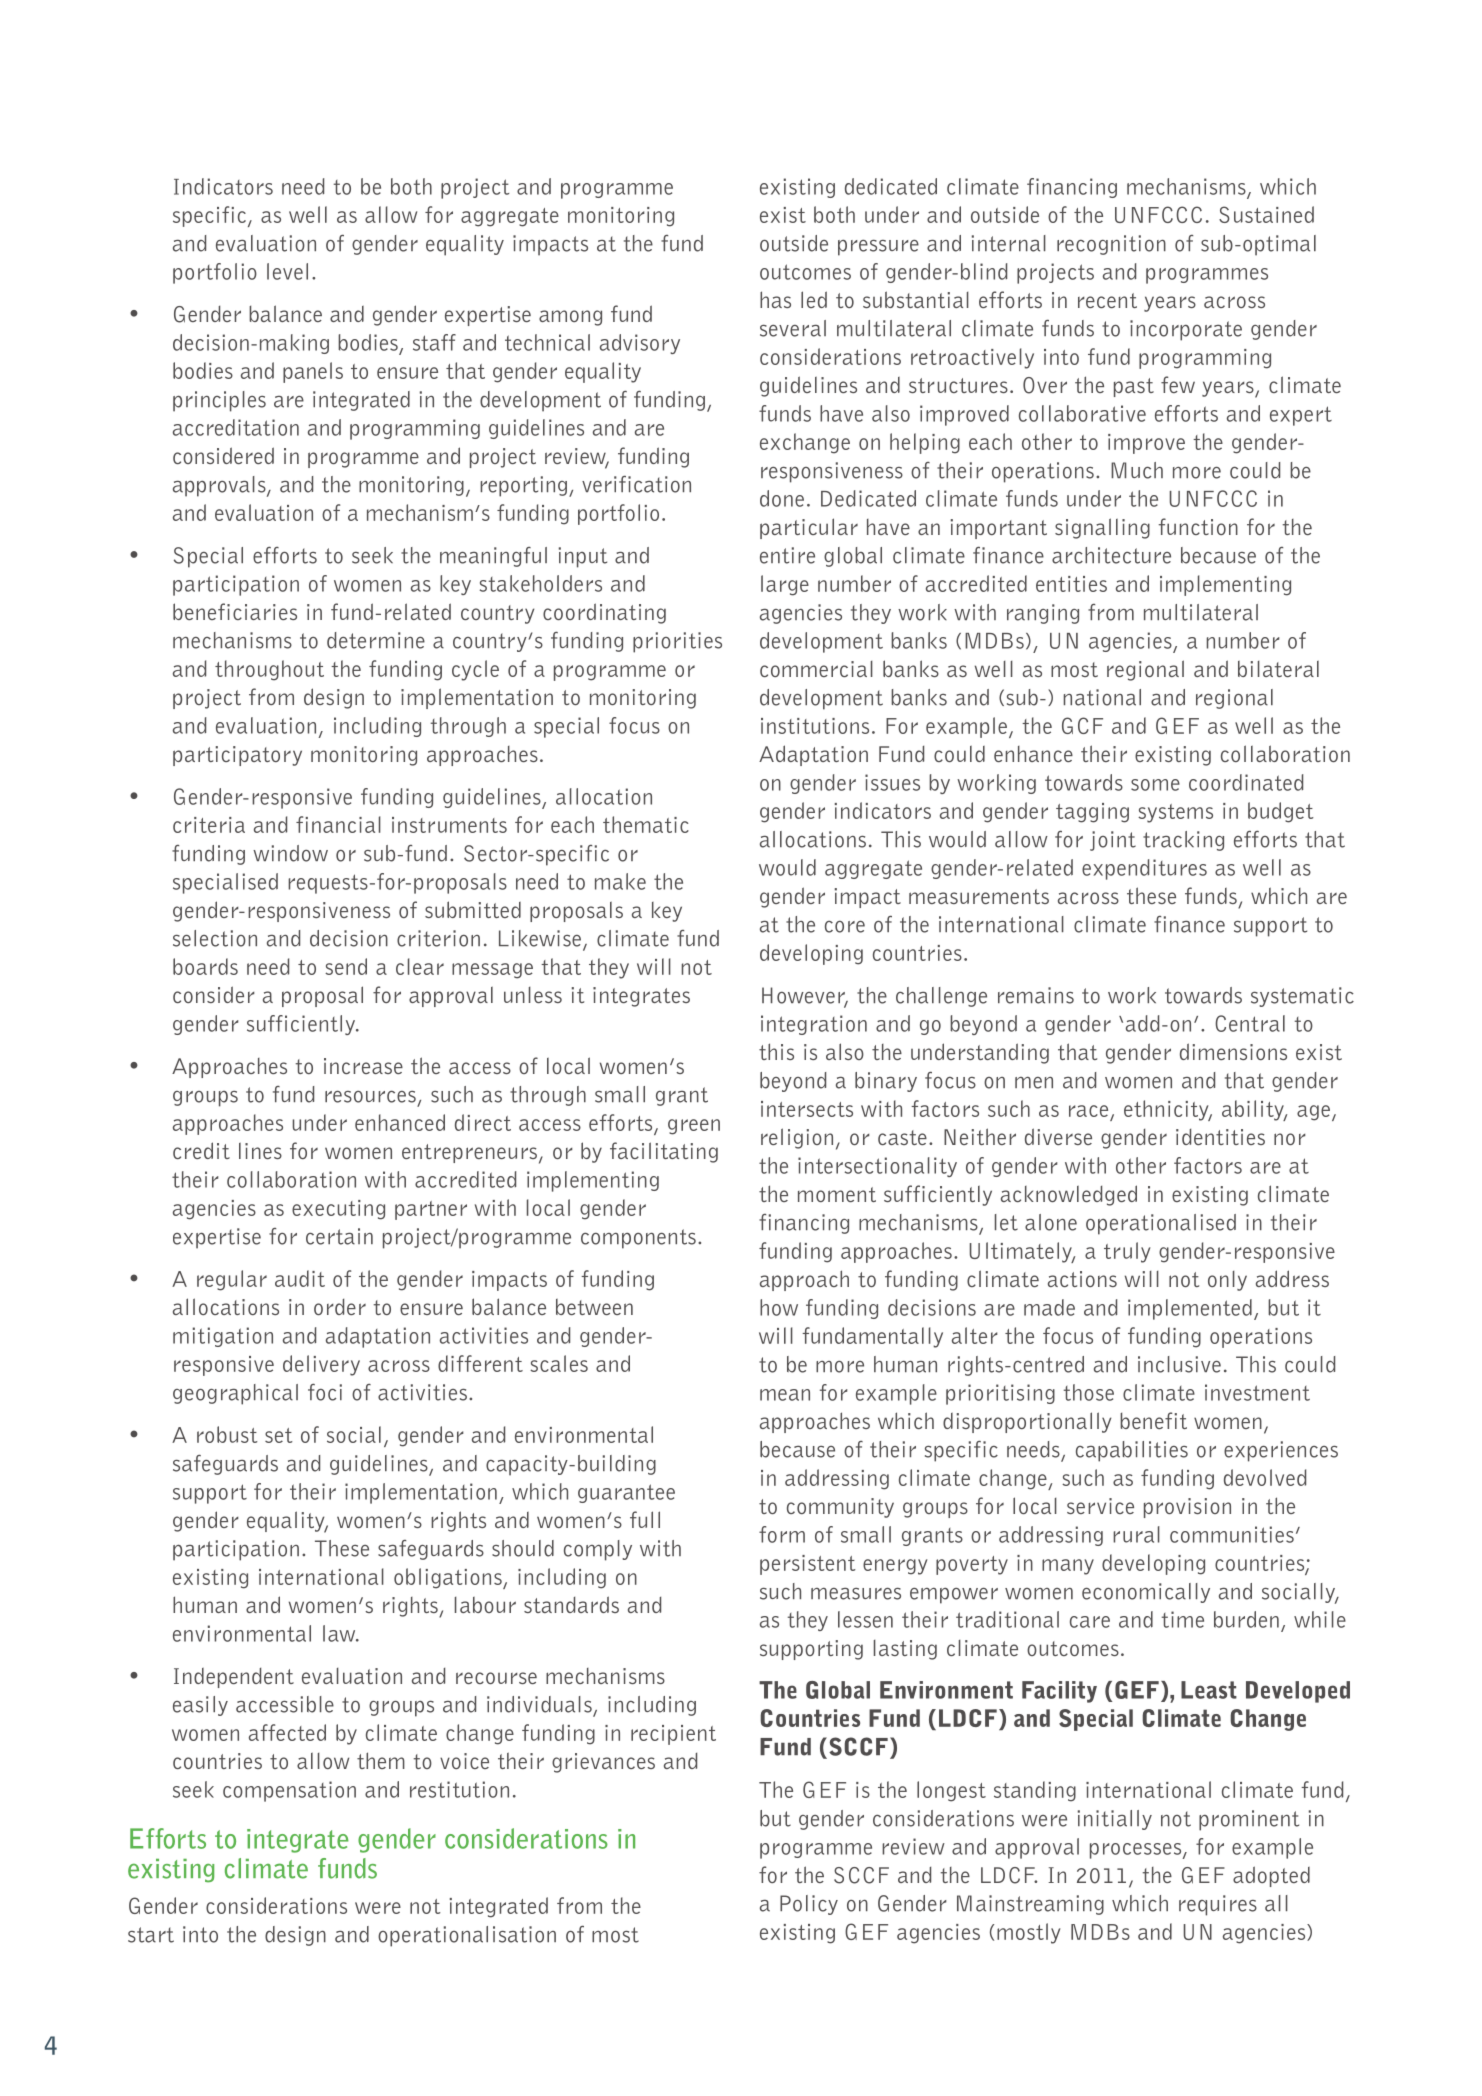  I want to click on recognition, so click(1111, 245).
